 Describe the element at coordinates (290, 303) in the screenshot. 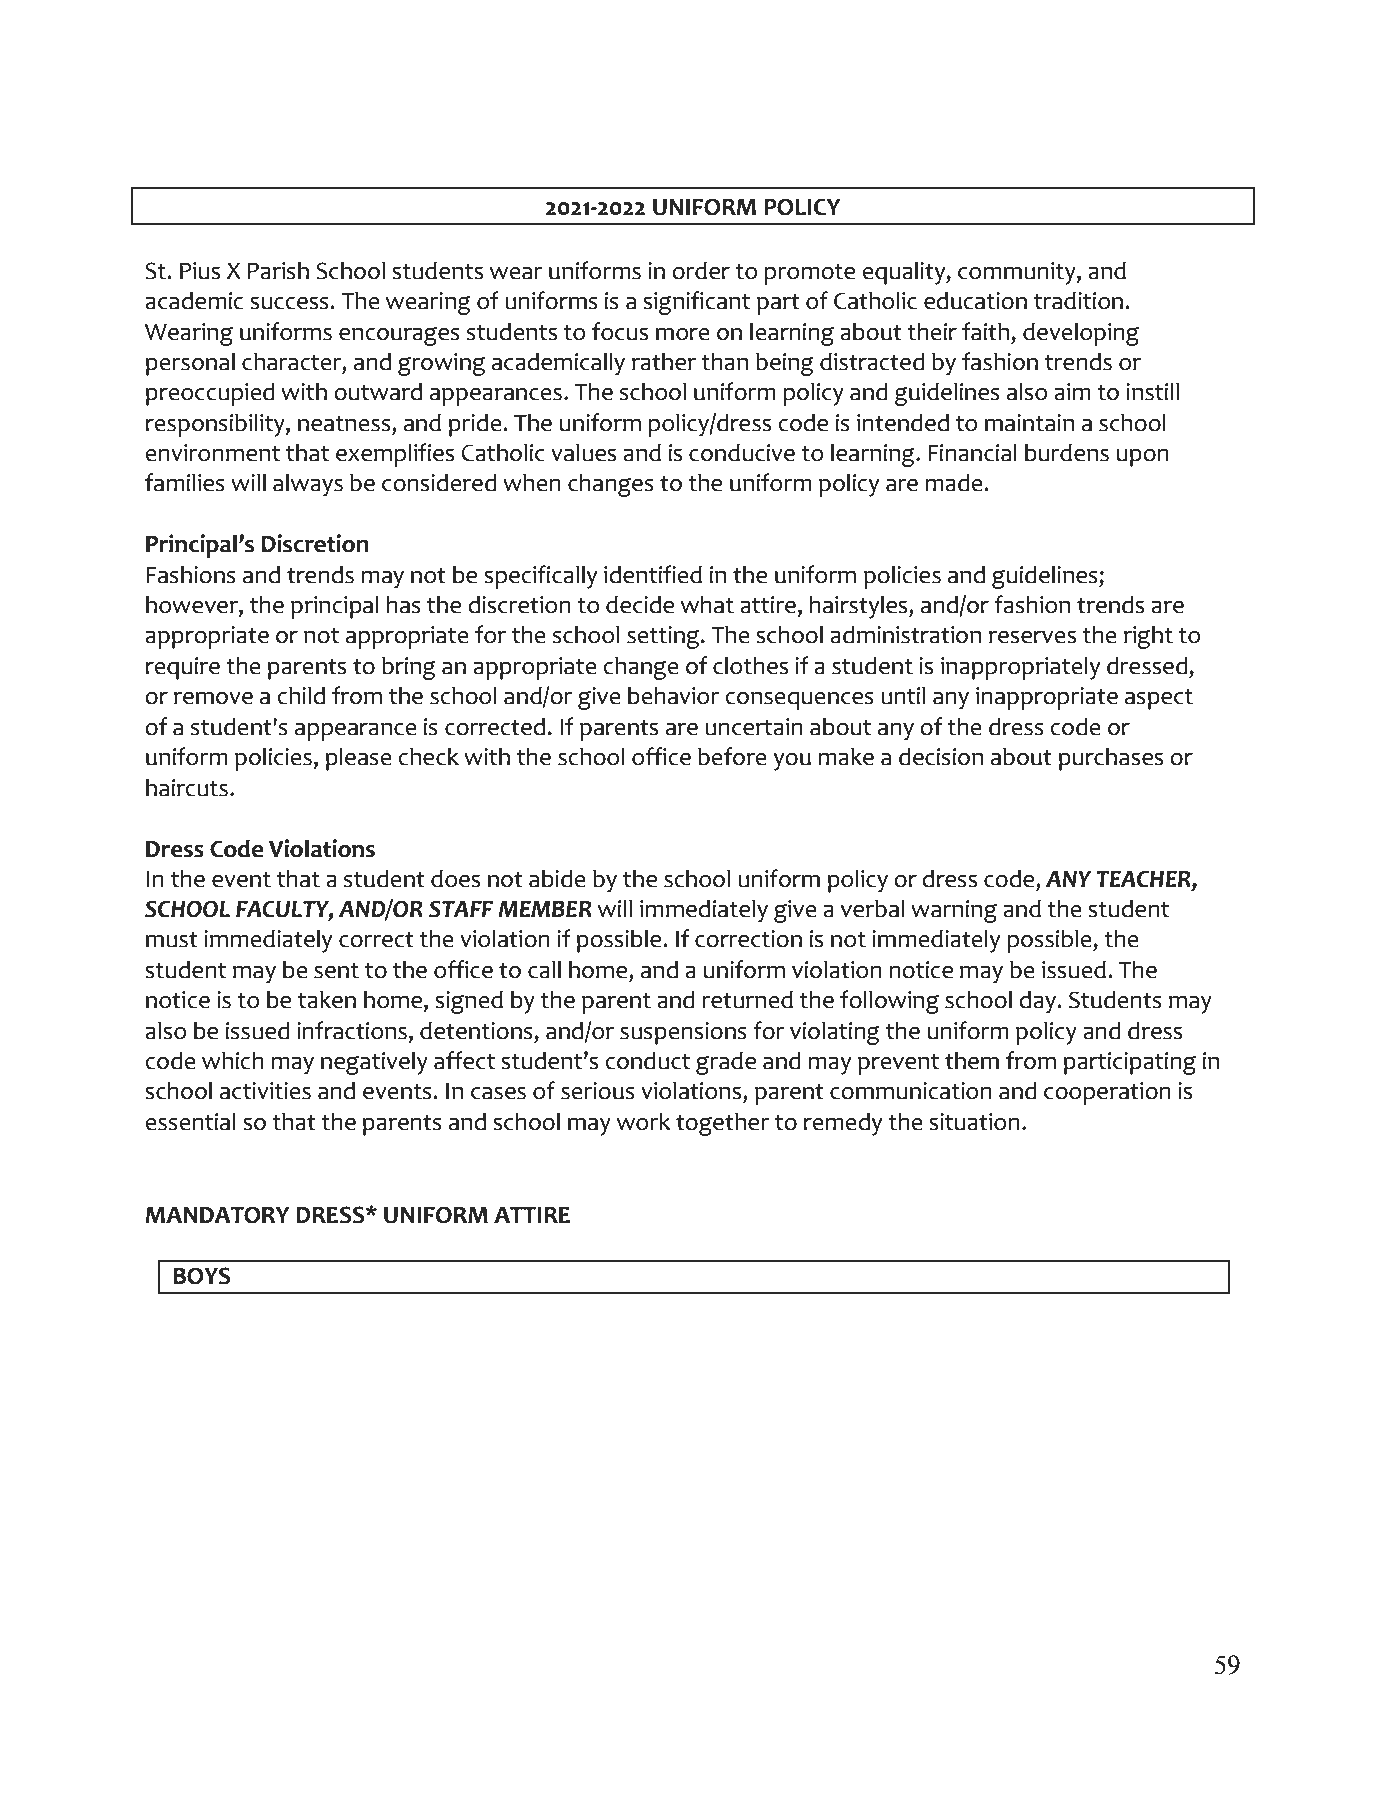

I see `success` at that location.
